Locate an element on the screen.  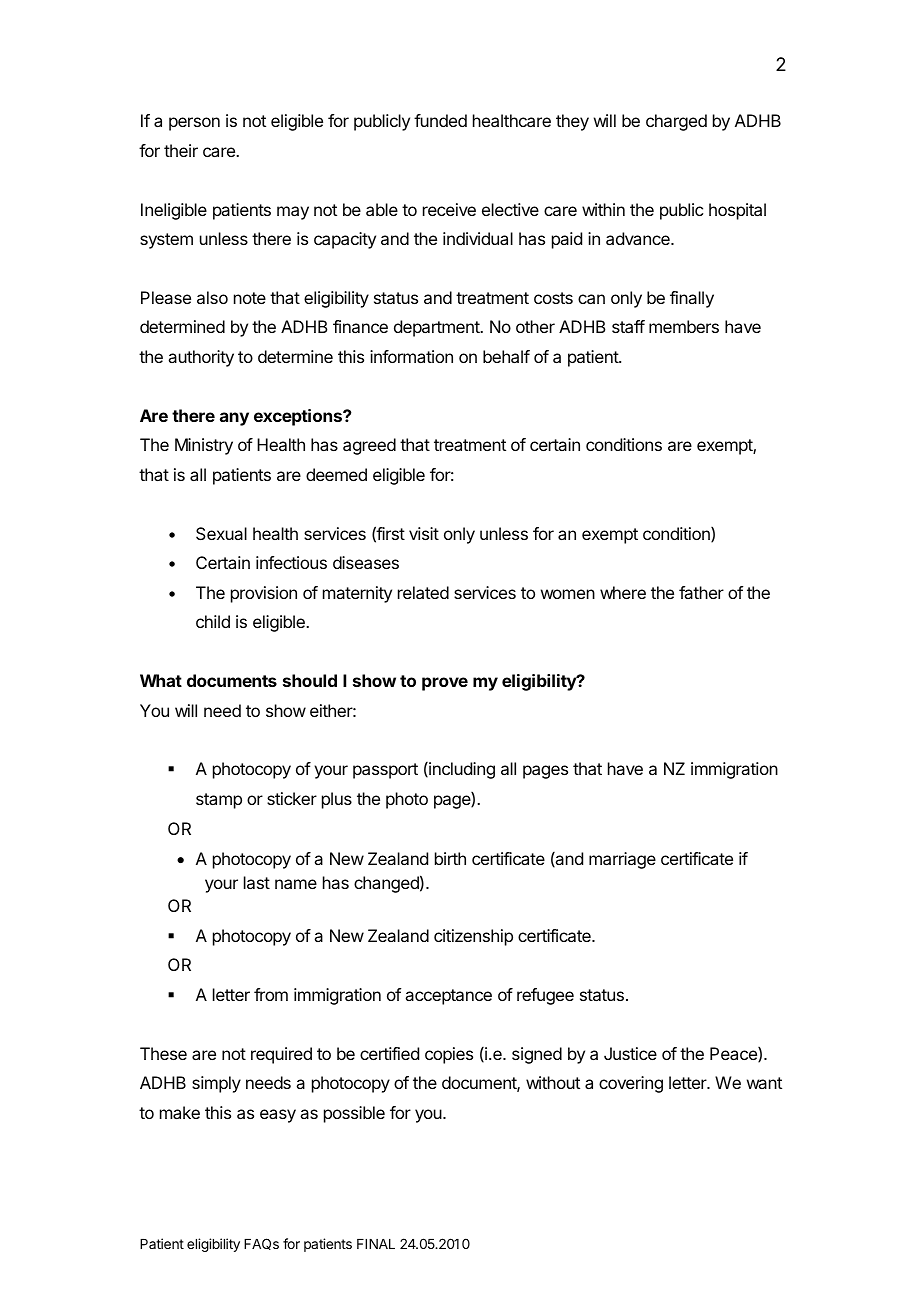
Ministry is located at coordinates (204, 446).
